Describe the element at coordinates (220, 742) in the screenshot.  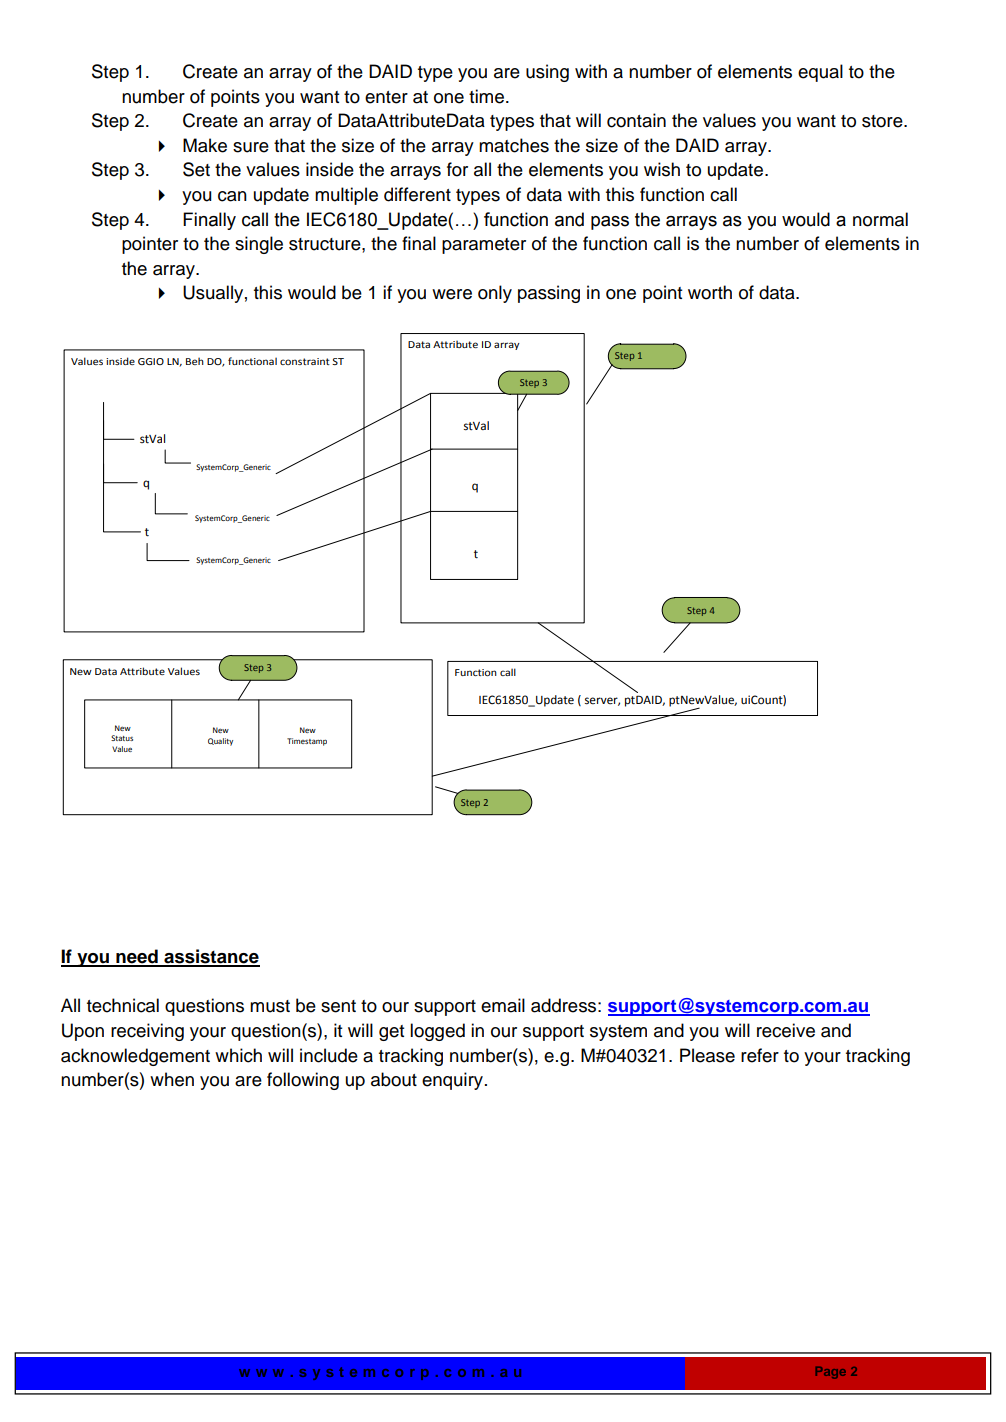
I see `Quality` at that location.
